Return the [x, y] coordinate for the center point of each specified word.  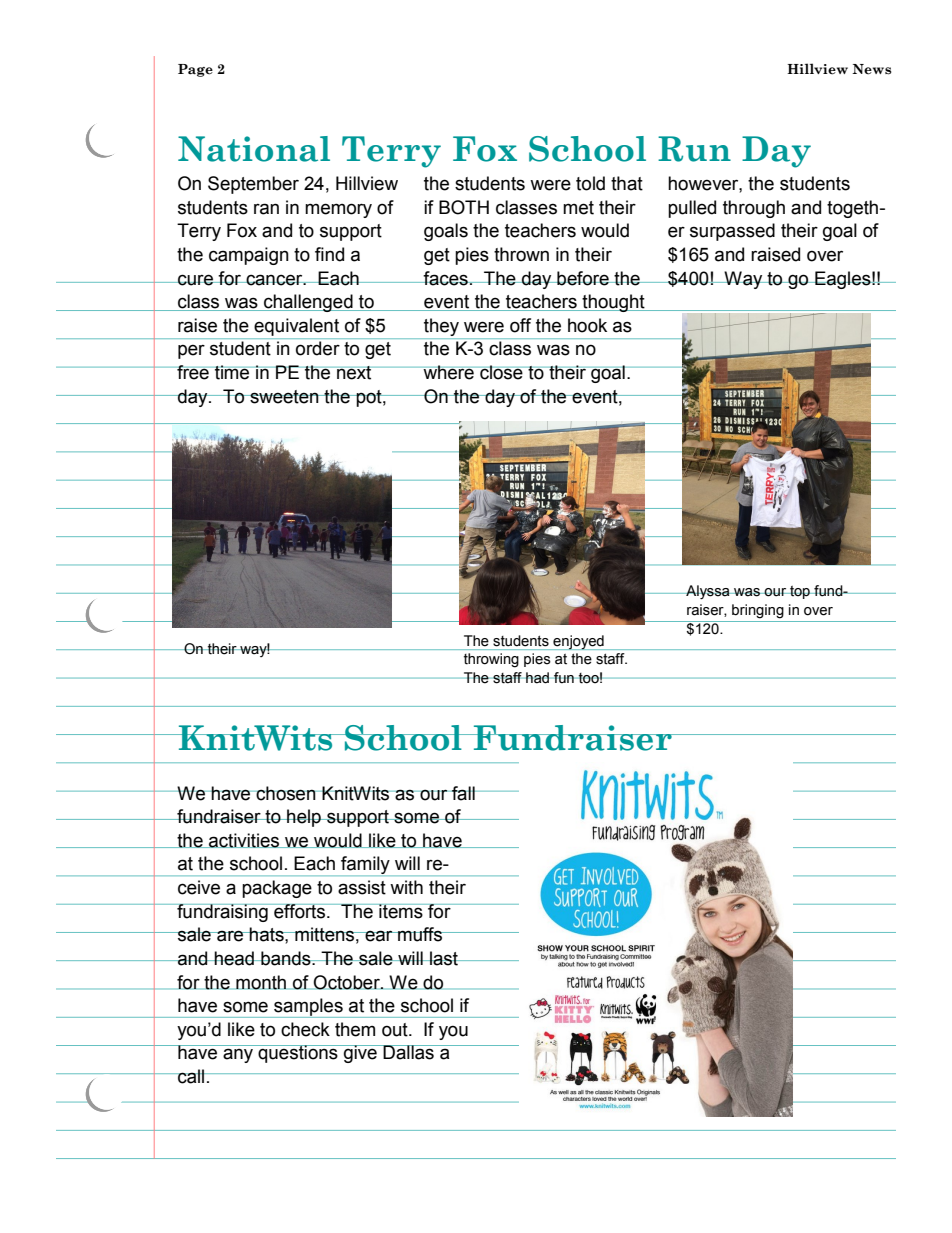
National [254, 149]
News [872, 69]
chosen [286, 793]
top [800, 592]
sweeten [284, 397]
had [538, 678]
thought [613, 303]
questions [298, 1054]
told [590, 183]
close [501, 372]
